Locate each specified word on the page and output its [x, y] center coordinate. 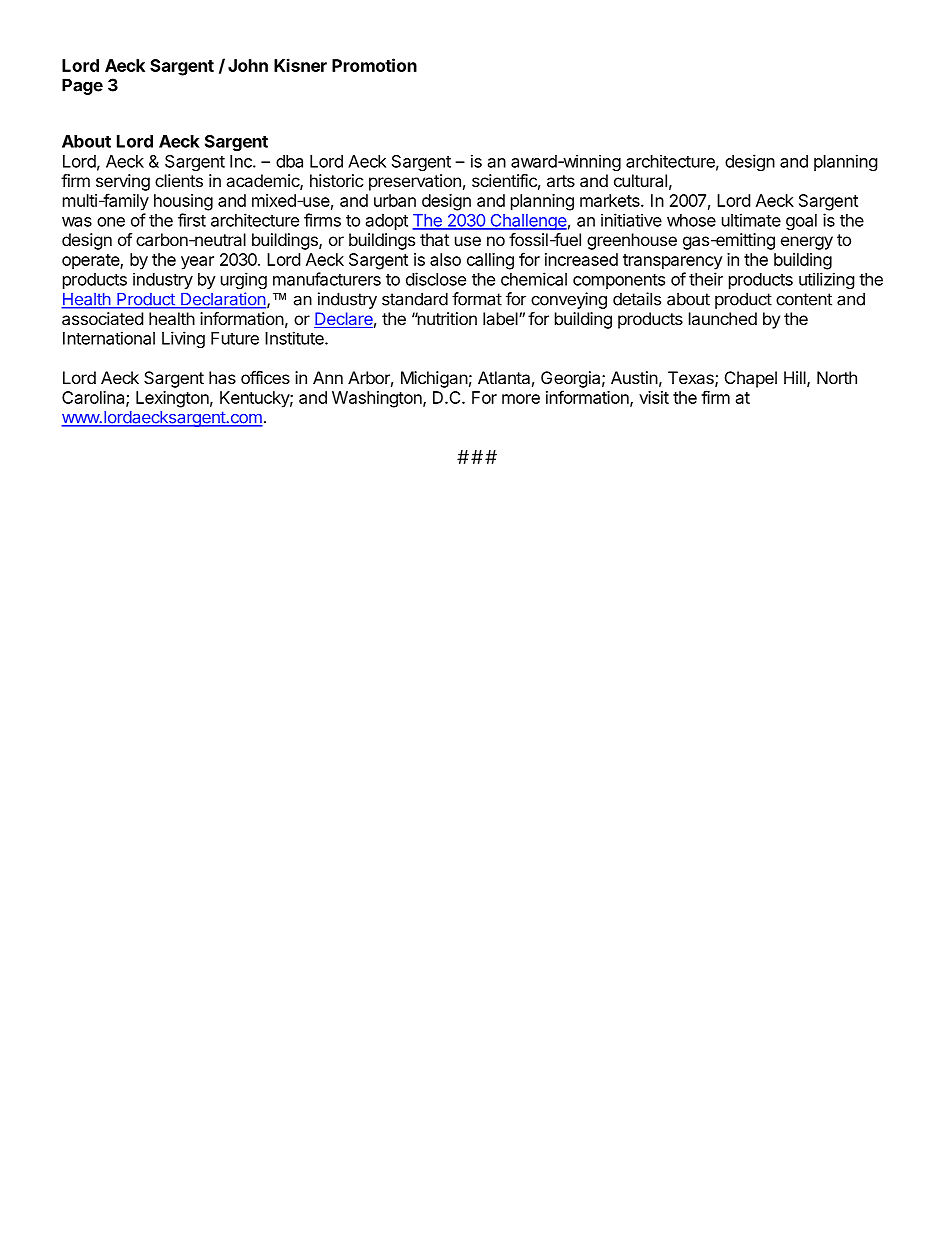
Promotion [374, 65]
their [706, 279]
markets [611, 200]
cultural [640, 180]
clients [179, 180]
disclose [436, 279]
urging [244, 280]
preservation [415, 182]
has [222, 377]
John [248, 65]
